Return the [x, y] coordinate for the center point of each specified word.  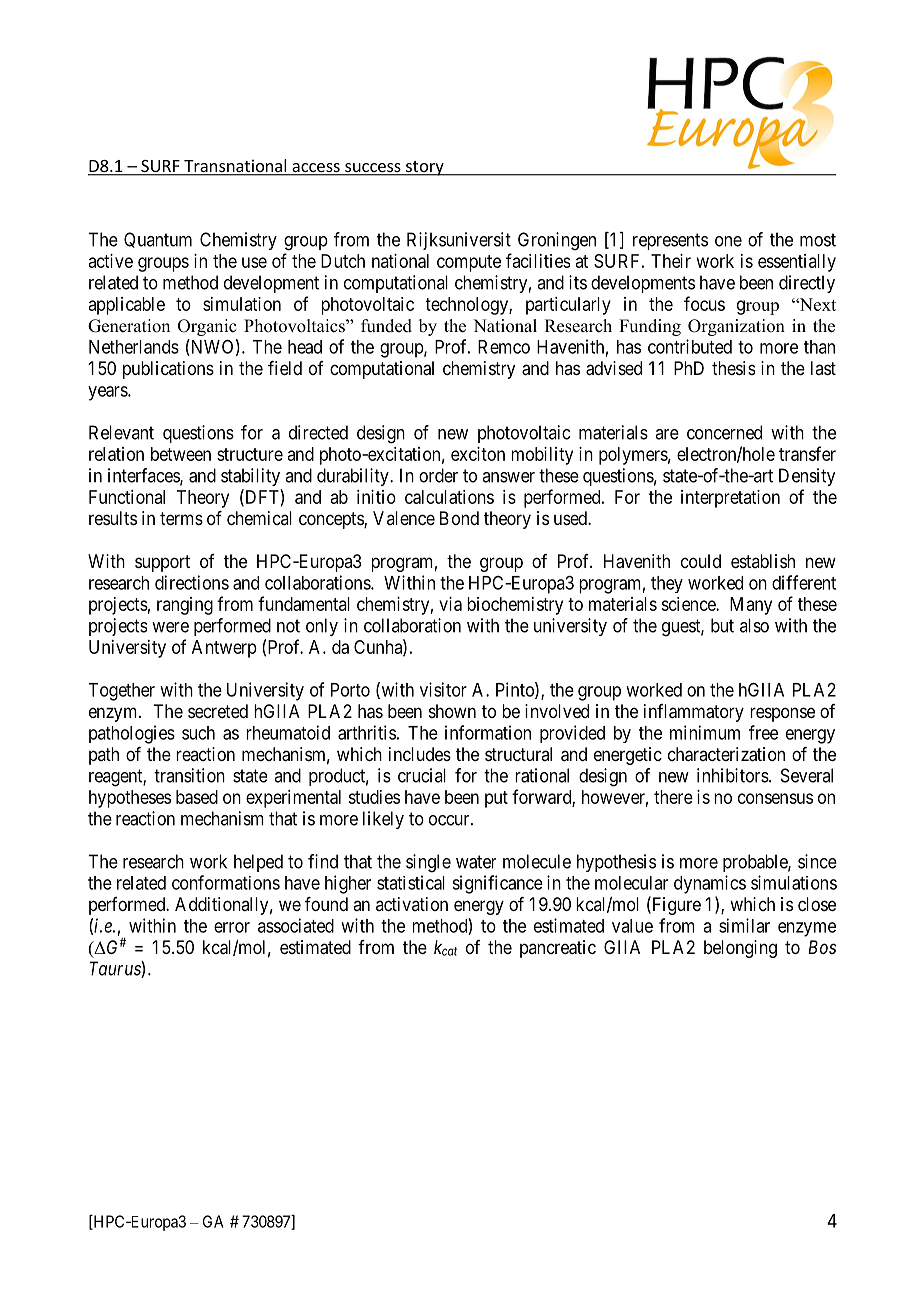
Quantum [158, 240]
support [162, 563]
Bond [459, 518]
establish [763, 561]
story [425, 168]
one [728, 241]
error [232, 927]
